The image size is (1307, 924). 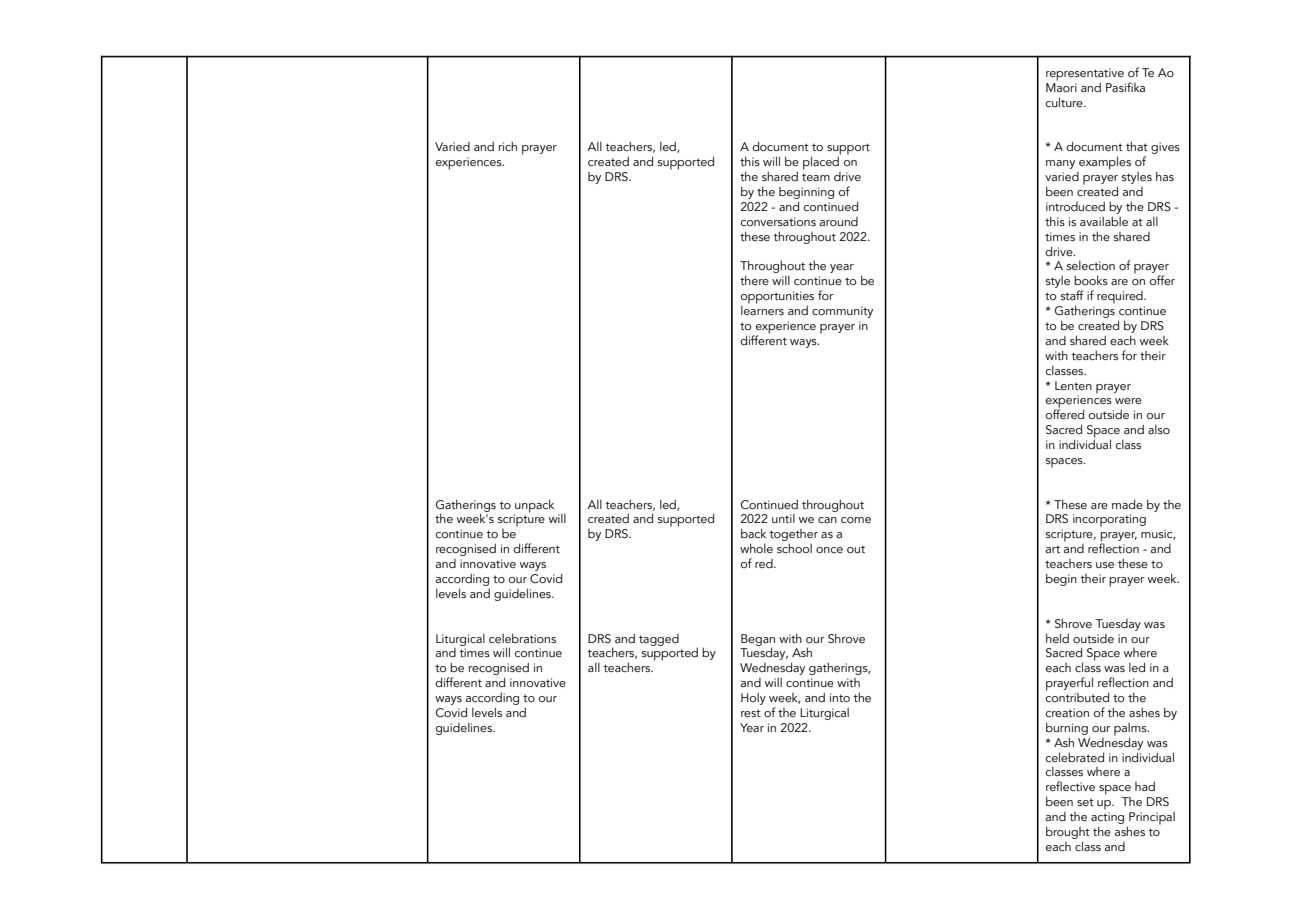 What do you see at coordinates (754, 280) in the image?
I see `there` at bounding box center [754, 280].
